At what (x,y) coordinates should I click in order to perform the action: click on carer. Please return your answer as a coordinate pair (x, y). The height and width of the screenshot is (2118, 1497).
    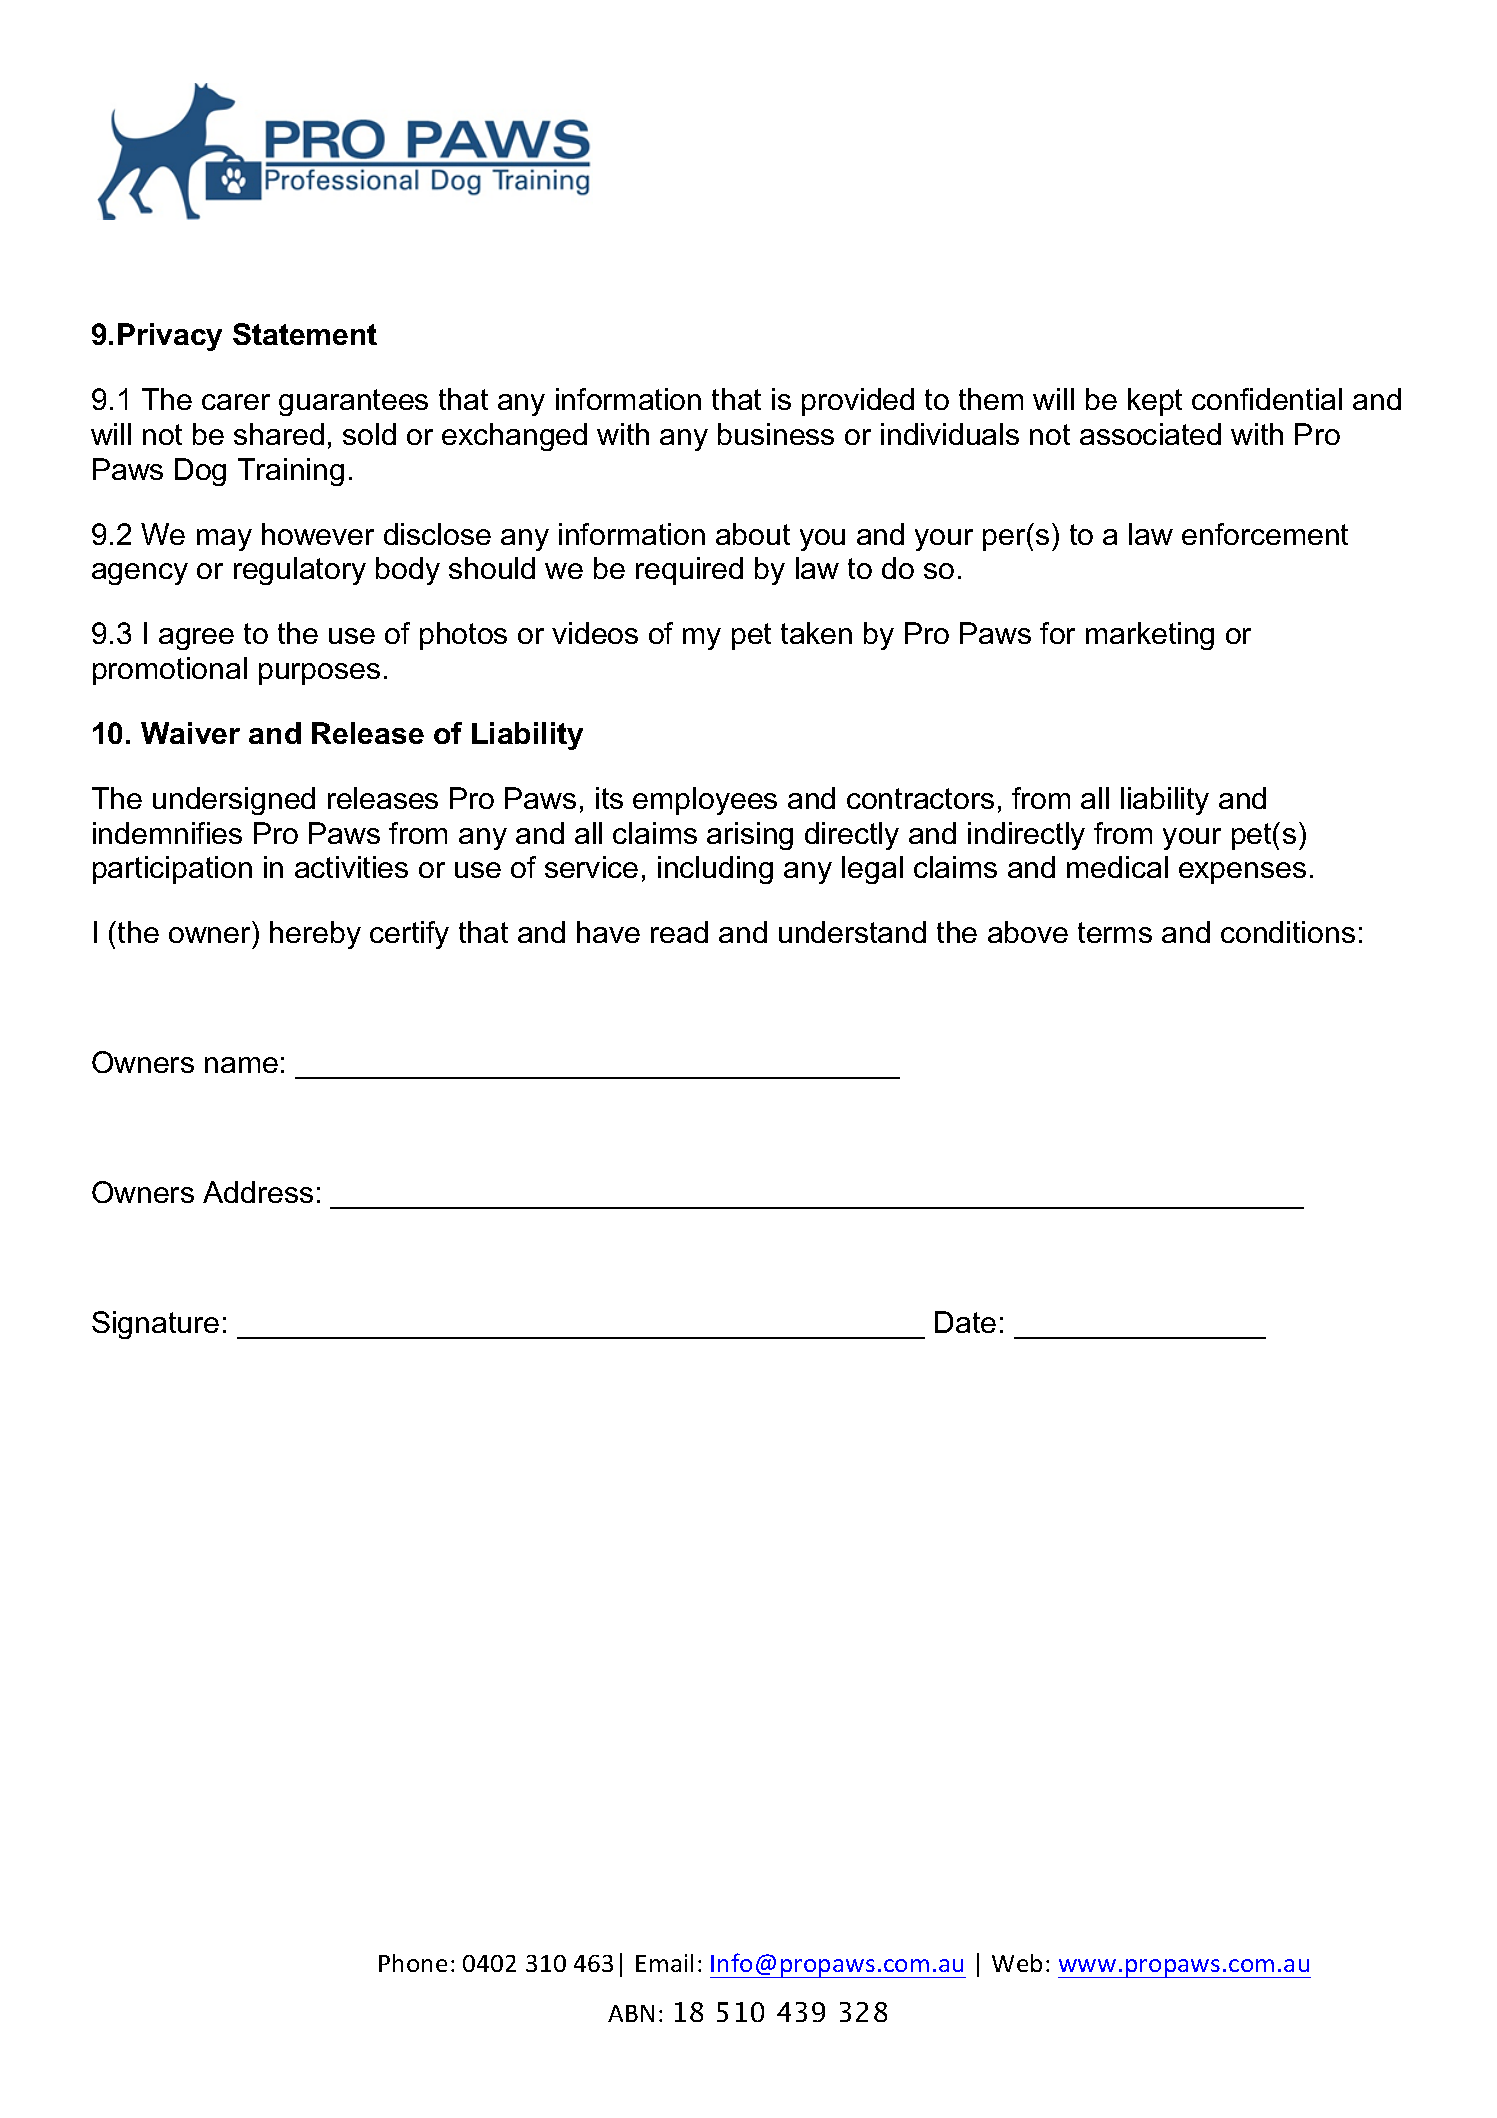
    Looking at the image, I should click on (236, 402).
